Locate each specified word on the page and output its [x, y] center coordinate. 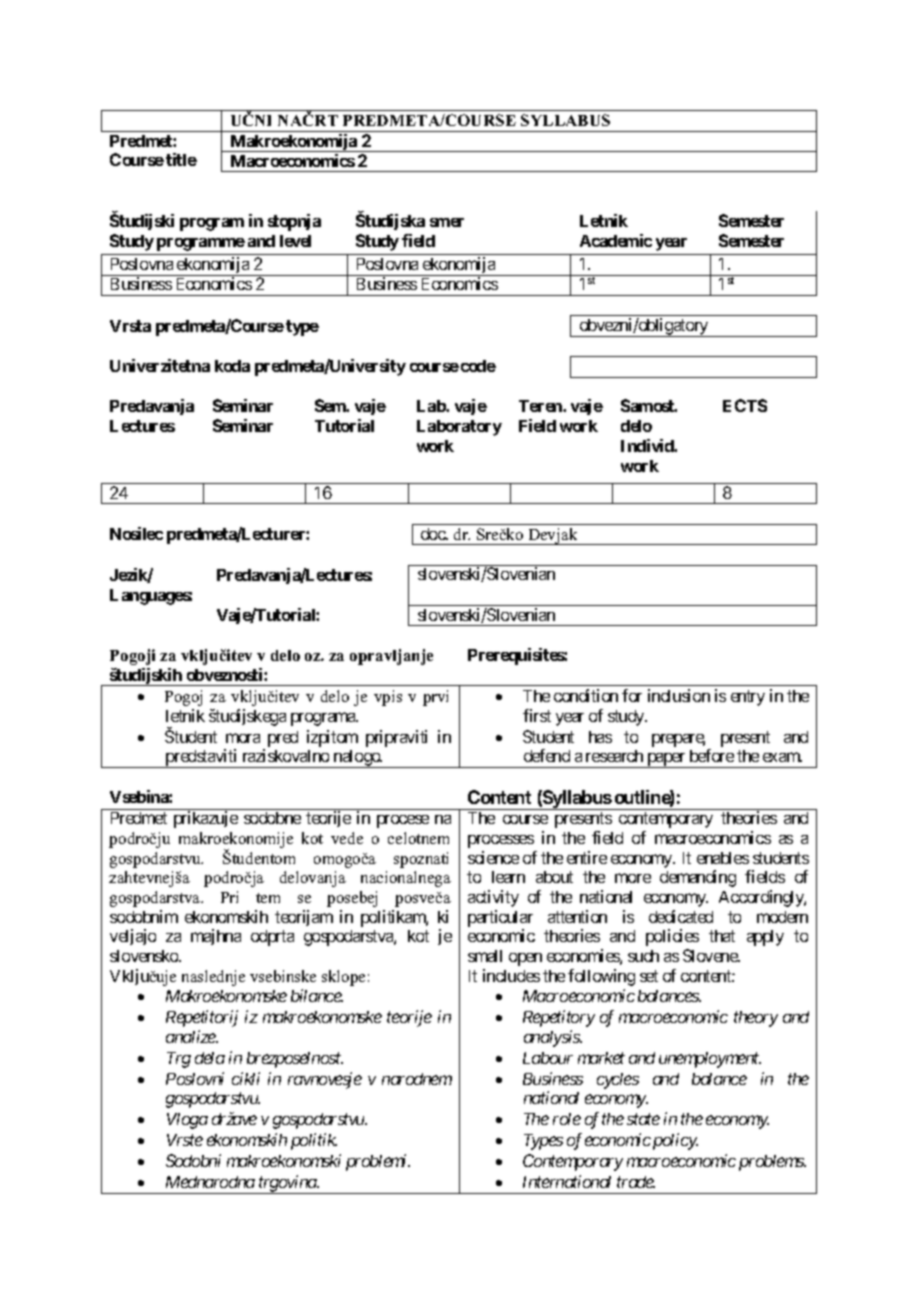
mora [243, 738]
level [295, 241]
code [478, 366]
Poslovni [195, 1078]
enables [723, 858]
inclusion [679, 695]
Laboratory [459, 428]
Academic [616, 240]
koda [232, 366]
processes [501, 841]
